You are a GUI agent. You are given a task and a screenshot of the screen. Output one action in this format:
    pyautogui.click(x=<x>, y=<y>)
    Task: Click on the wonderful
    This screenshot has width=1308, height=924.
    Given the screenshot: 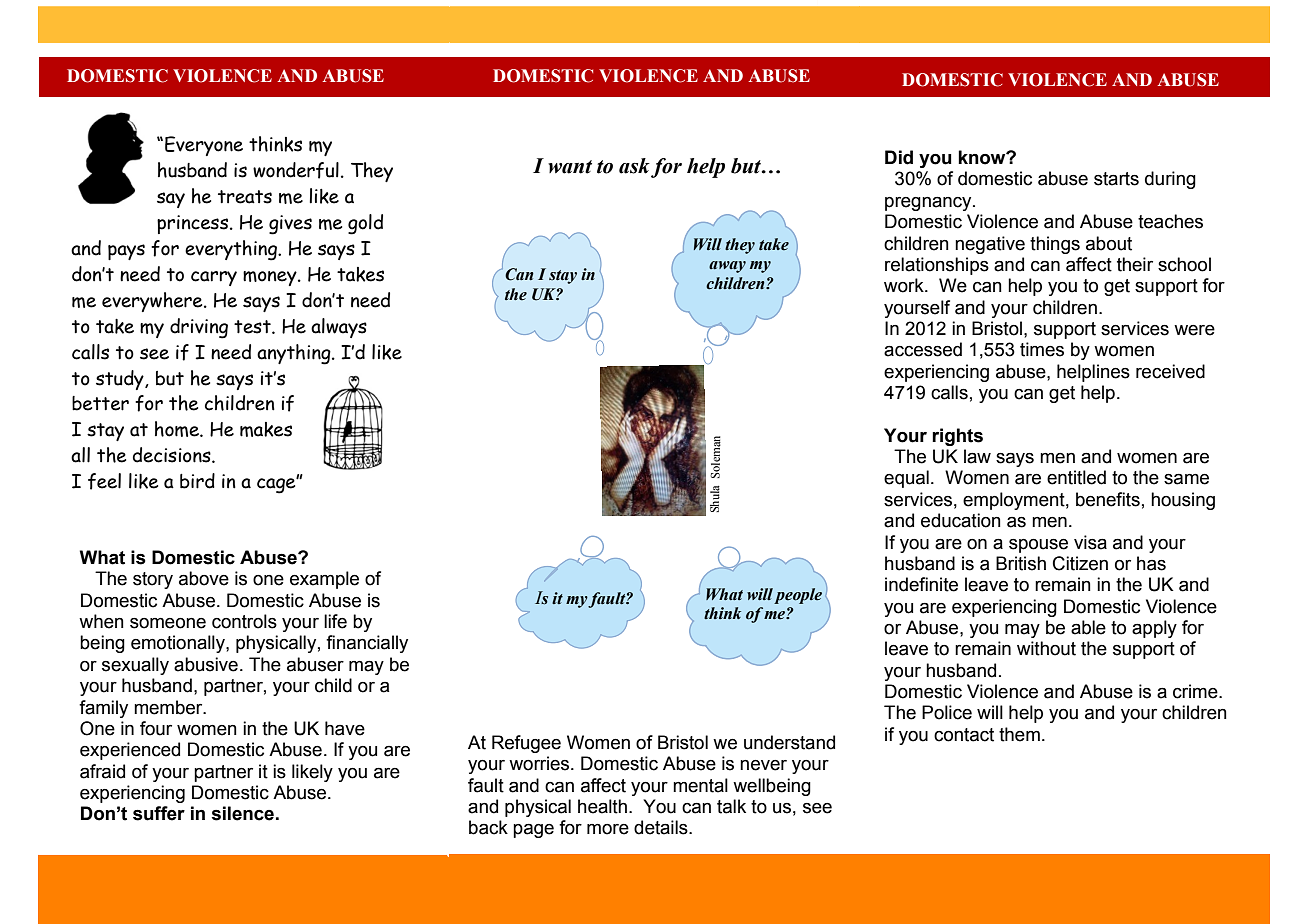 What is the action you would take?
    pyautogui.click(x=296, y=170)
